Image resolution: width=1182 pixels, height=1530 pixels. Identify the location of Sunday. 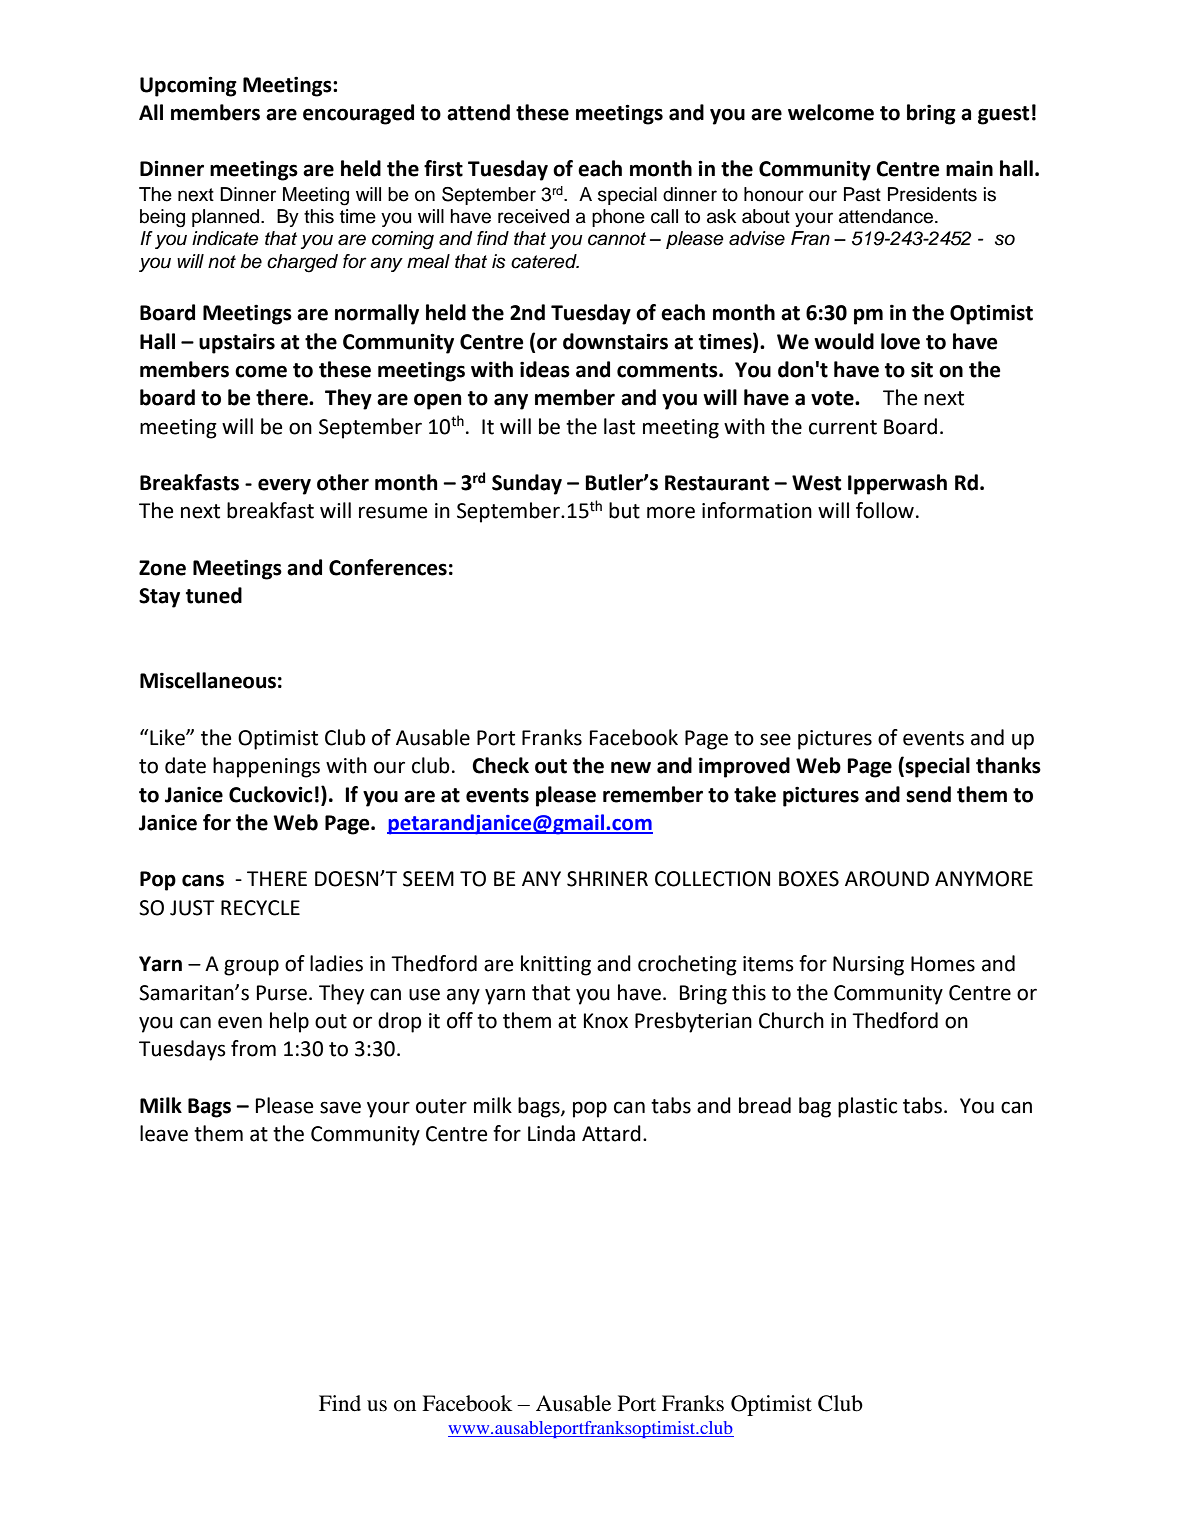
(527, 484).
